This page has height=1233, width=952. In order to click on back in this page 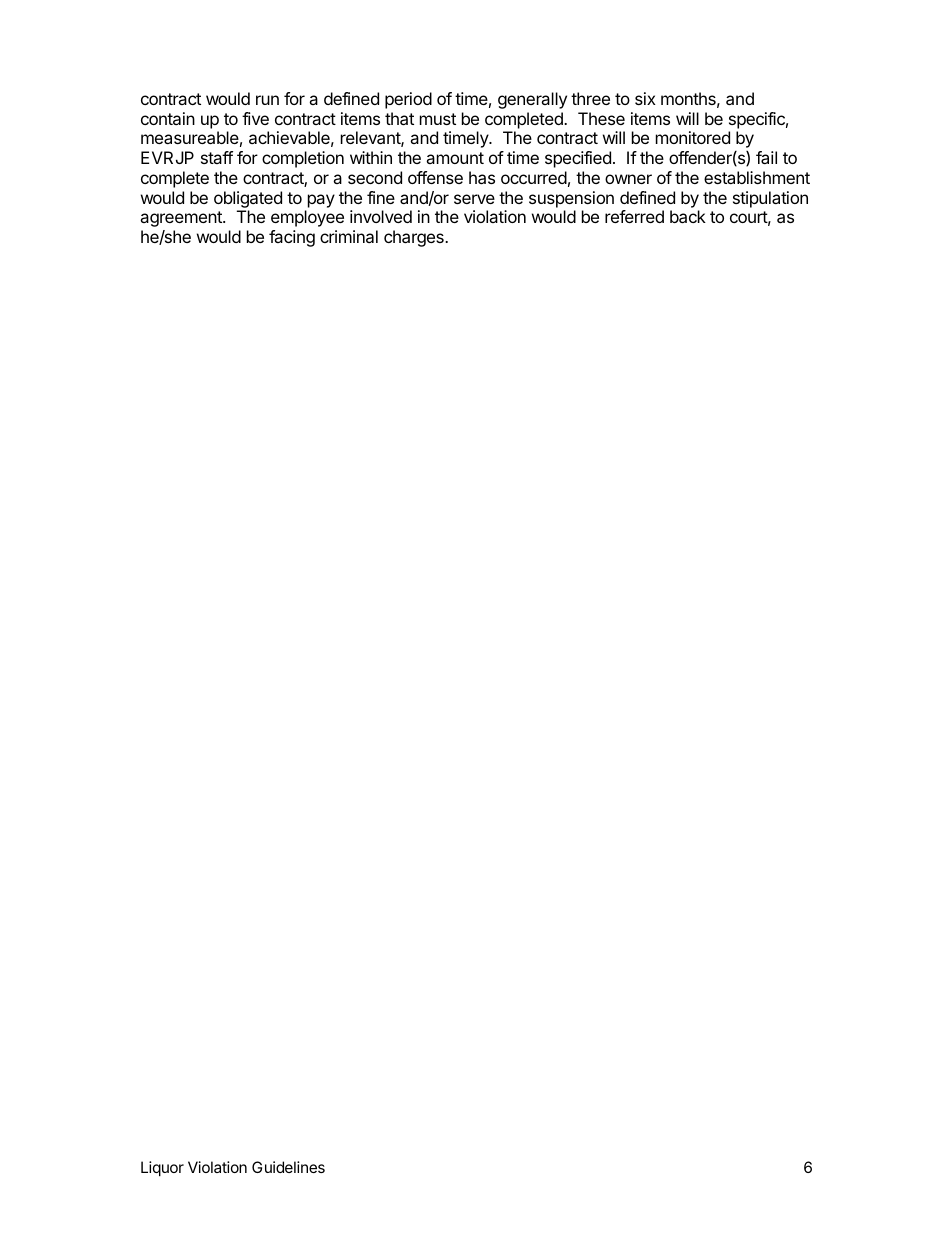, I will do `click(688, 216)`.
